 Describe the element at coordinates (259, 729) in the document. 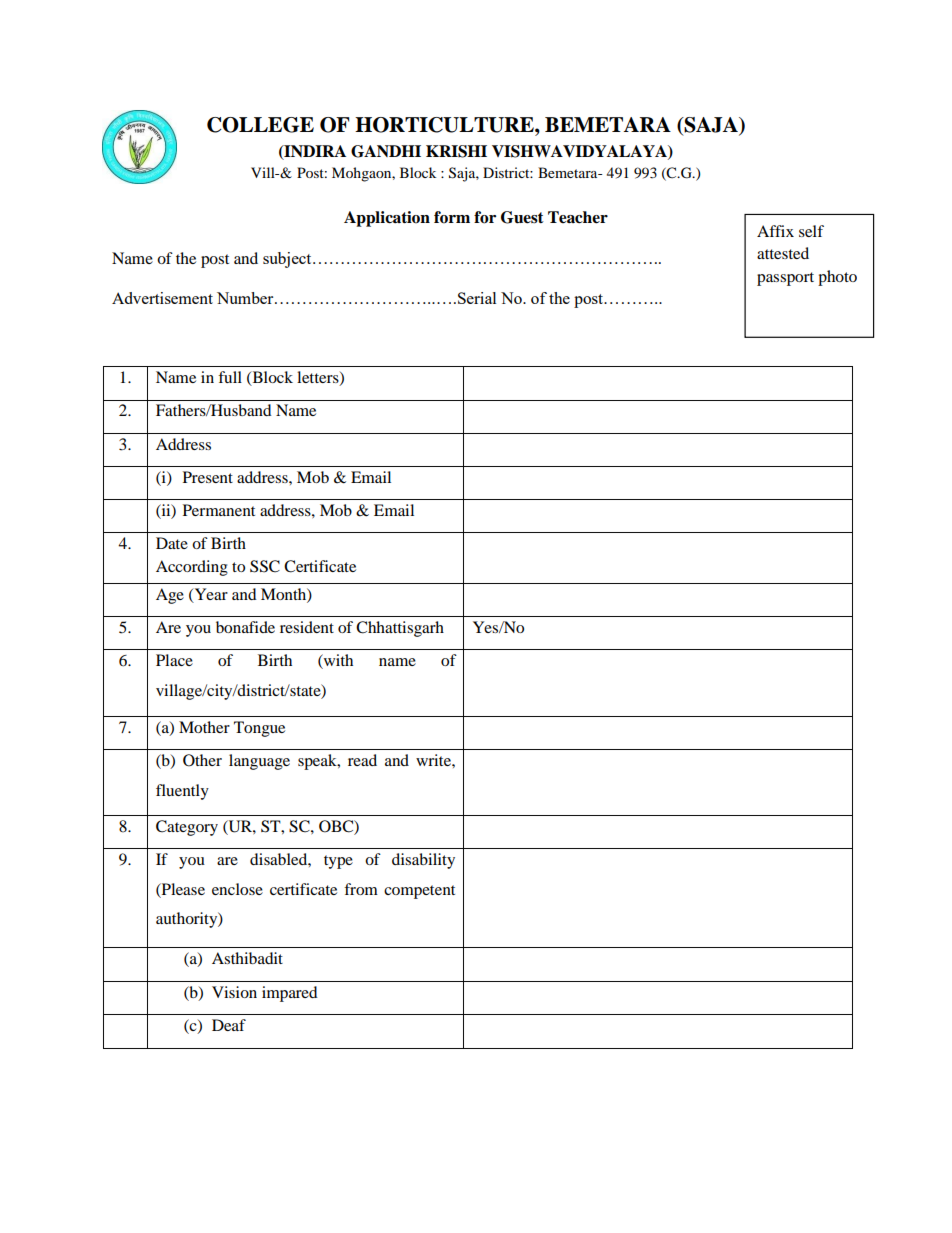

I see `Tongue` at that location.
